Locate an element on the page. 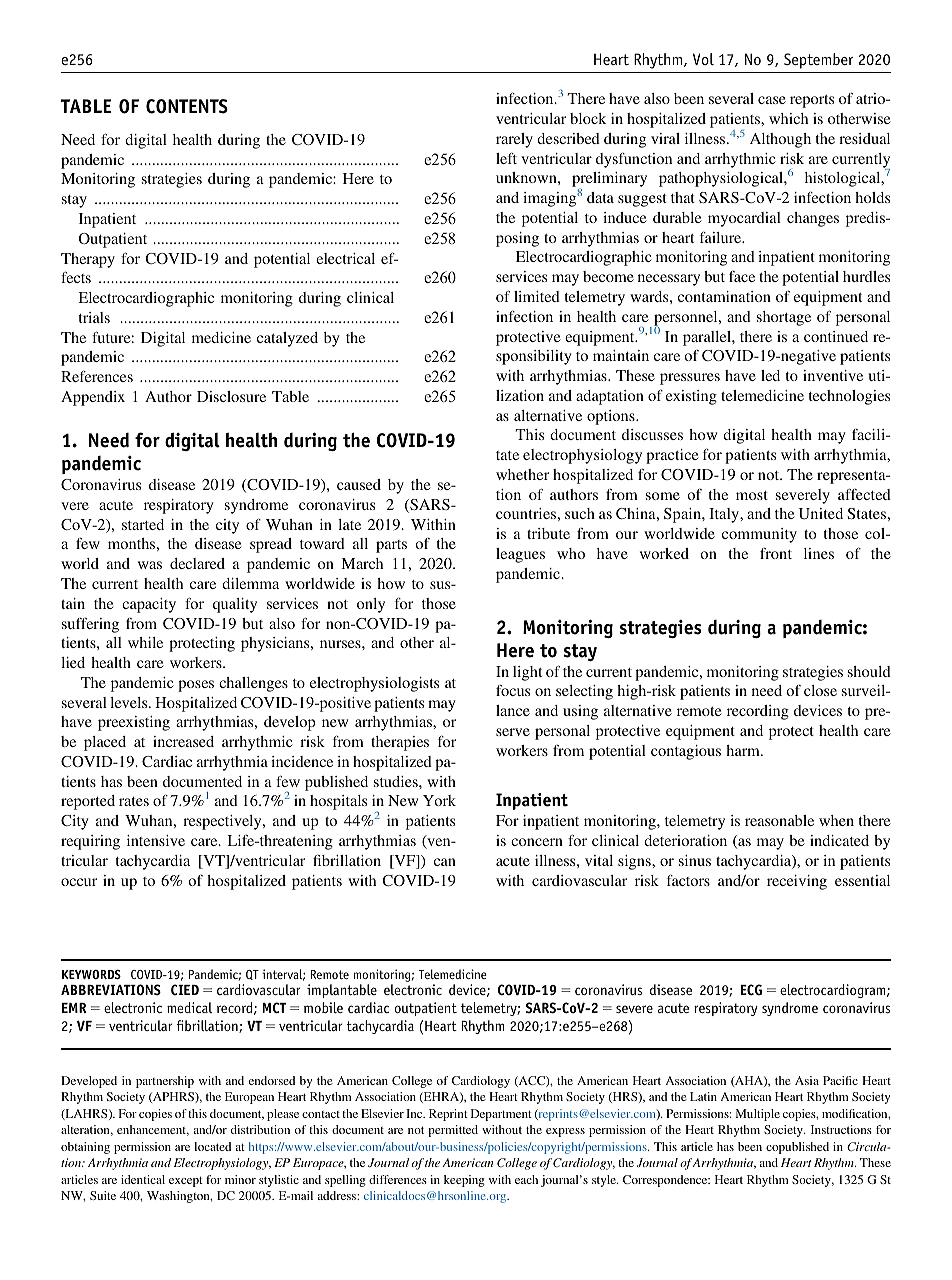 The width and height of the document is (952, 1280). York is located at coordinates (439, 800).
